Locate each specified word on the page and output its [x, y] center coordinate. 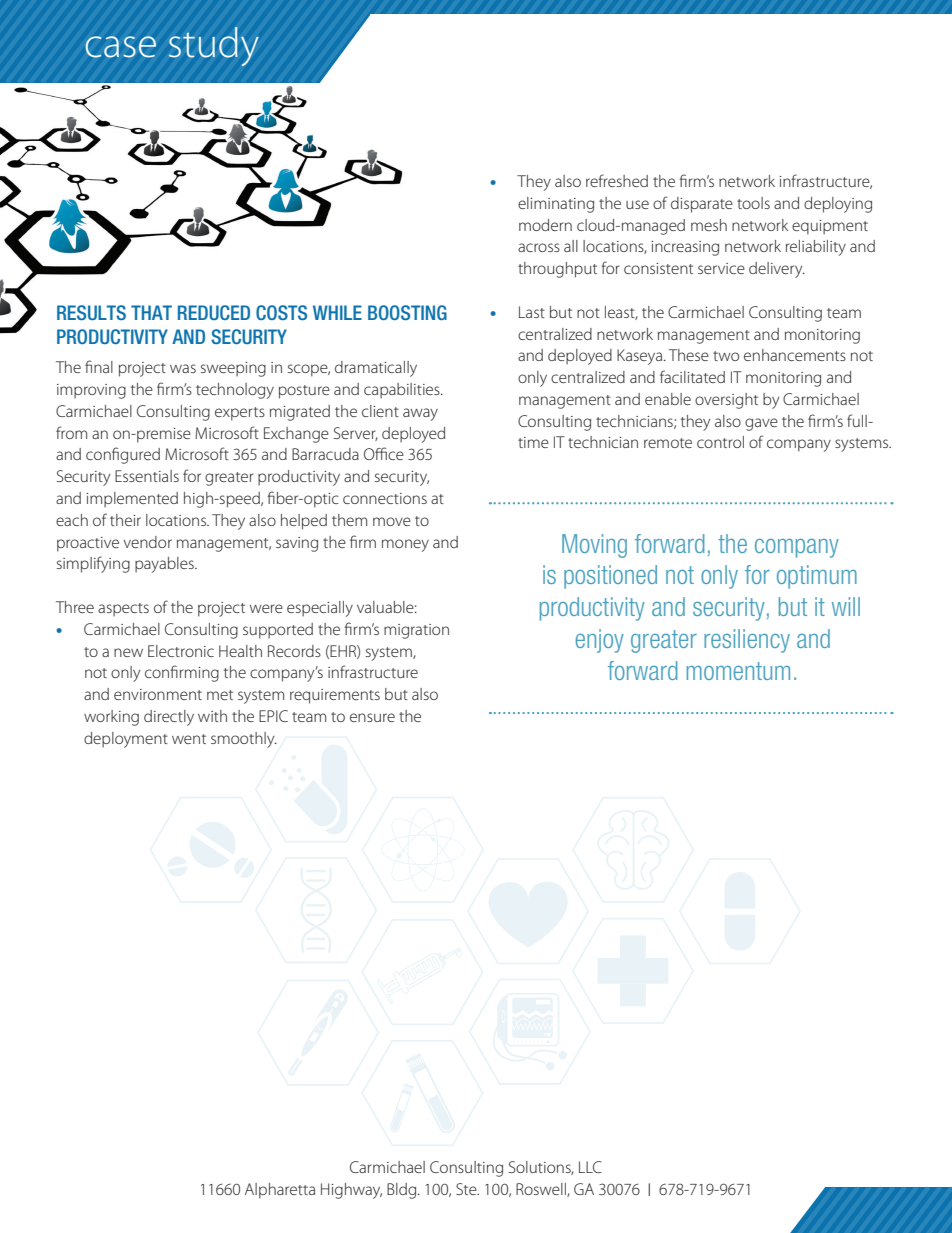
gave [761, 424]
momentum [738, 671]
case [121, 47]
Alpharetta [280, 1191]
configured [123, 455]
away [420, 414]
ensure [372, 717]
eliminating [556, 205]
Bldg [403, 1191]
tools [753, 203]
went [189, 739]
